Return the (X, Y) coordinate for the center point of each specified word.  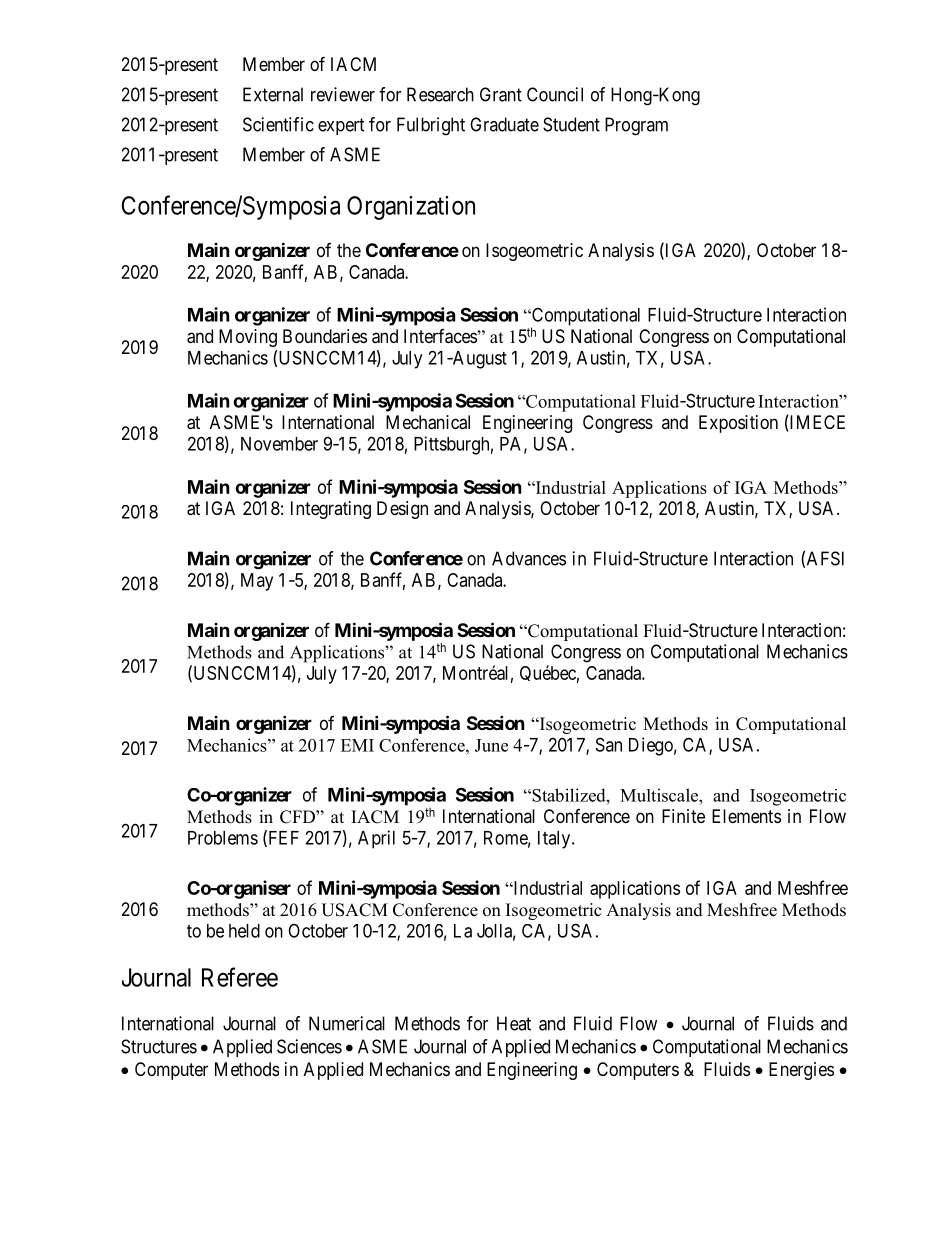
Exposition (738, 424)
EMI (357, 745)
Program (636, 126)
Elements (746, 816)
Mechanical (428, 422)
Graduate (504, 124)
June (491, 745)
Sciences (309, 1046)
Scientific (278, 124)
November (279, 444)
